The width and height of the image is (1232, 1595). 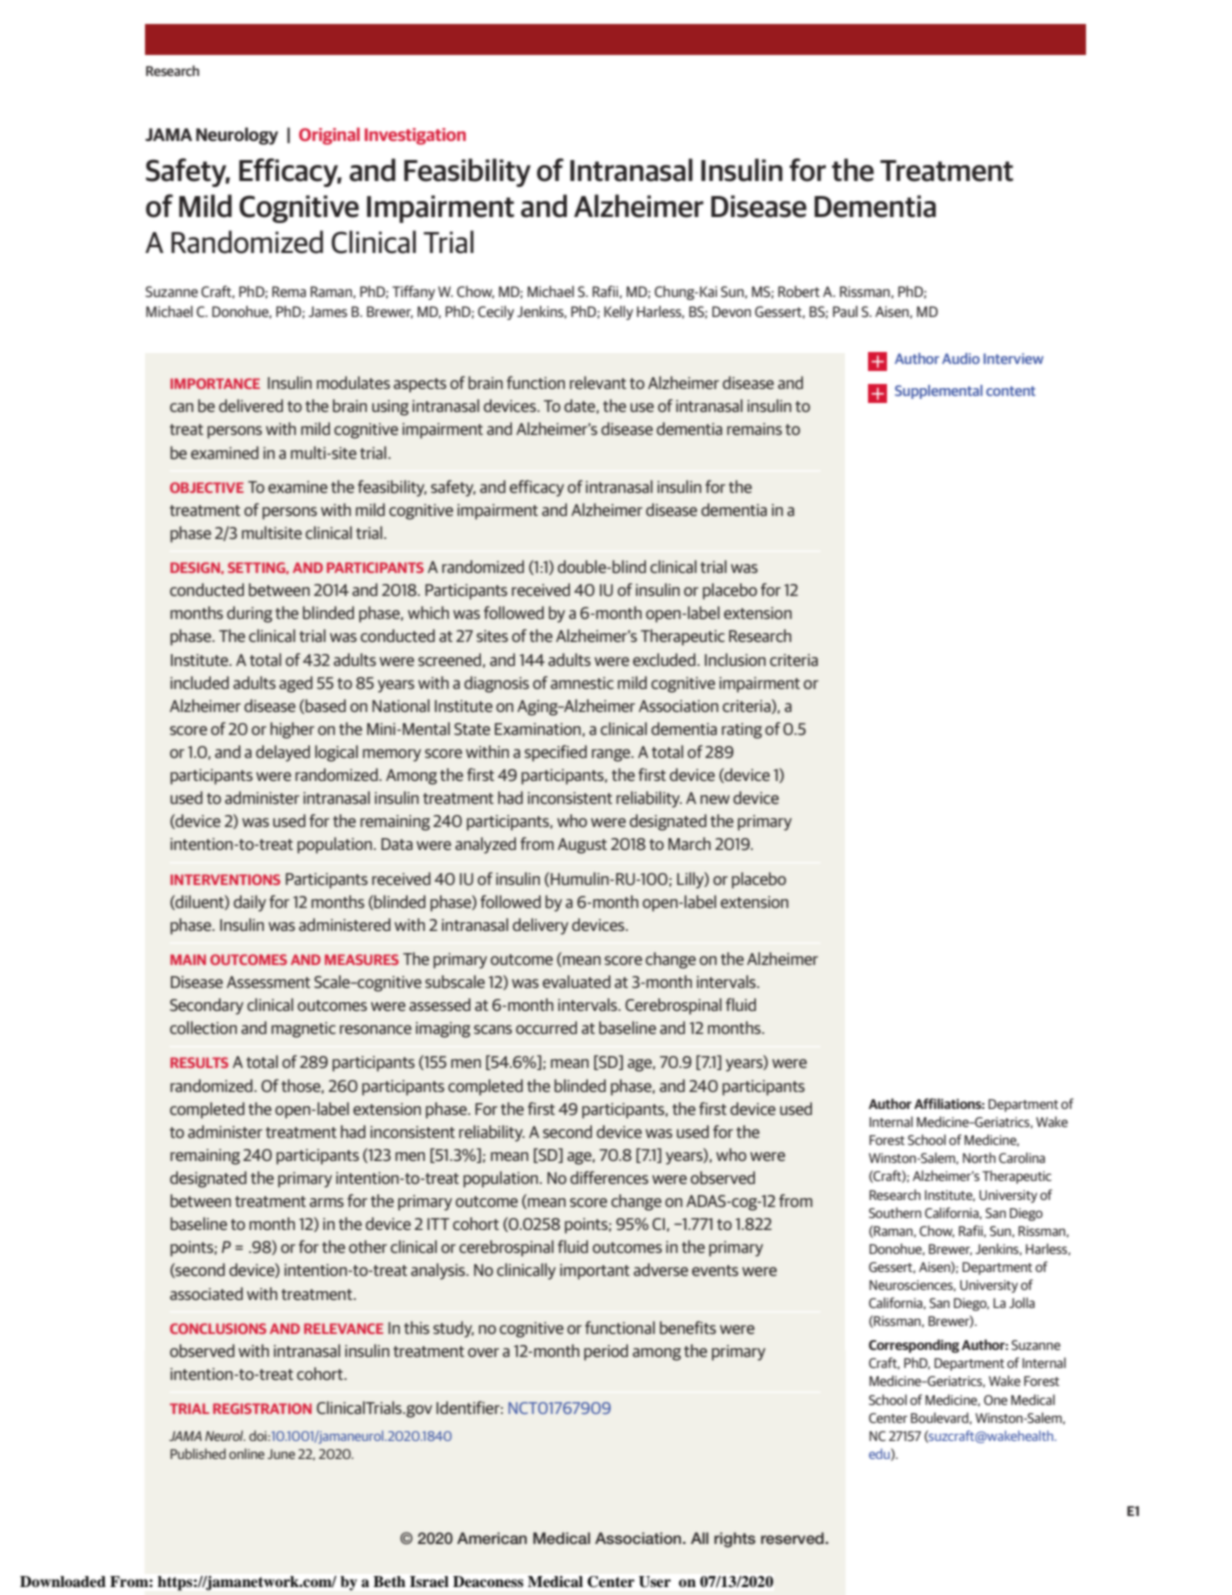 I want to click on INTERVENTIONS, so click(x=225, y=879).
